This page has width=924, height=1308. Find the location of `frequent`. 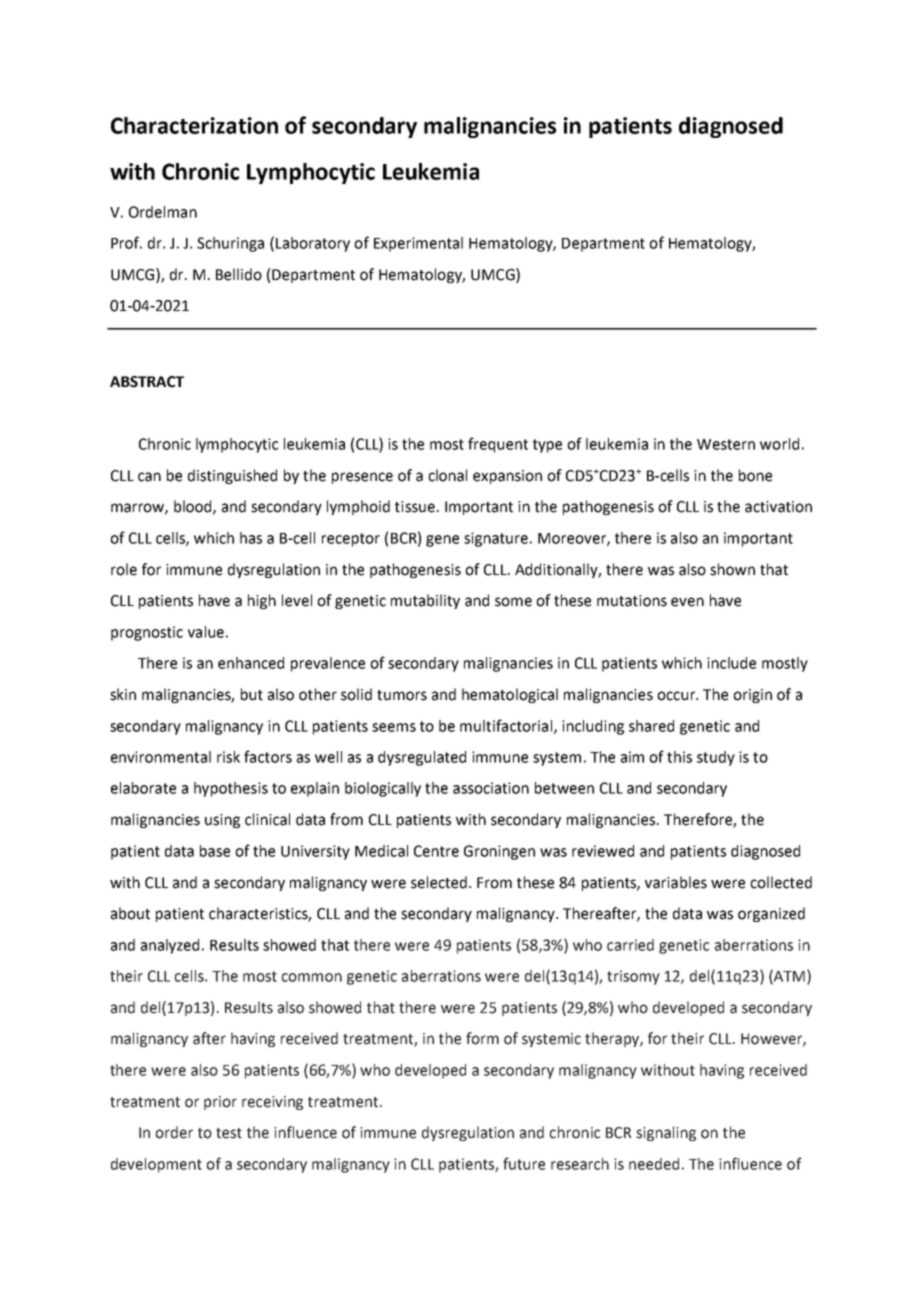

frequent is located at coordinates (498, 445).
